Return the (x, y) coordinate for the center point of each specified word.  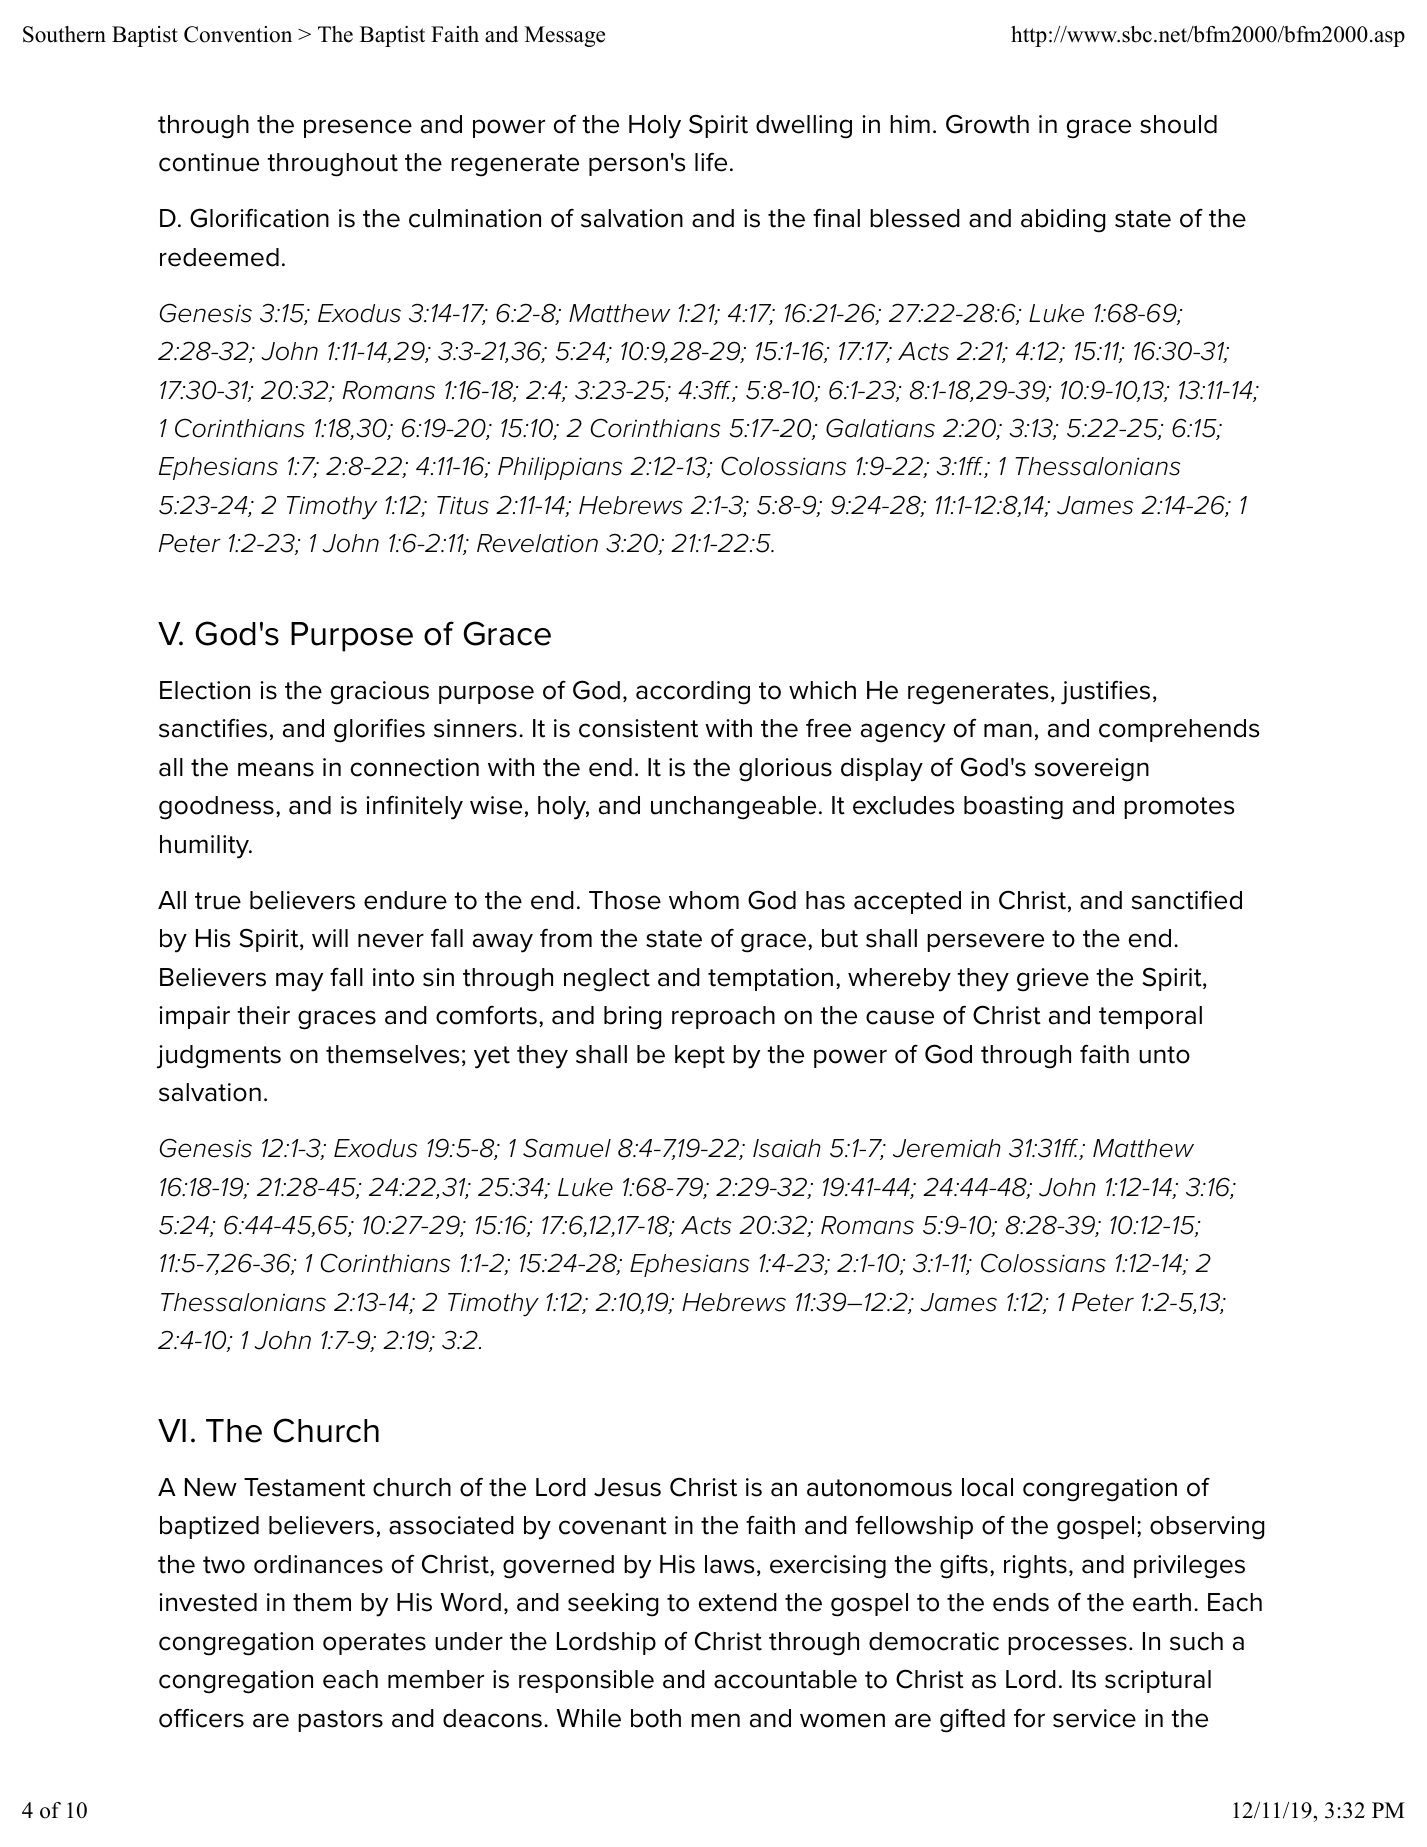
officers (201, 1718)
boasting (1013, 808)
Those (625, 900)
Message (565, 36)
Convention (238, 34)
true (218, 901)
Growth (987, 124)
